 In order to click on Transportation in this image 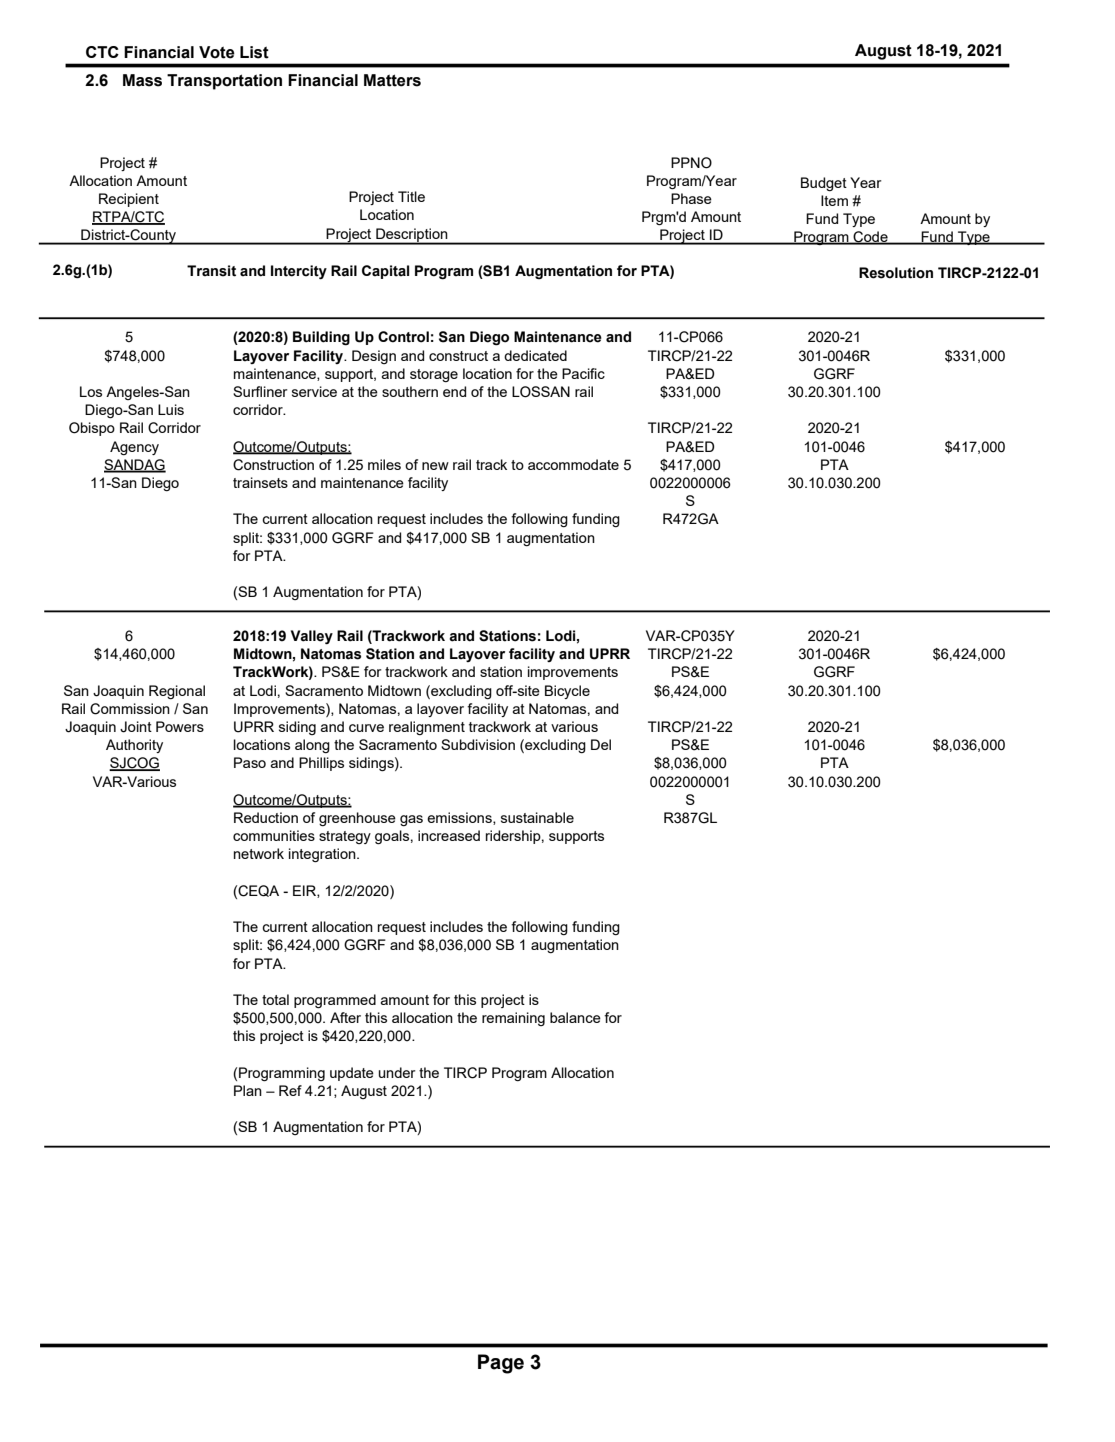, I will do `click(224, 82)`.
